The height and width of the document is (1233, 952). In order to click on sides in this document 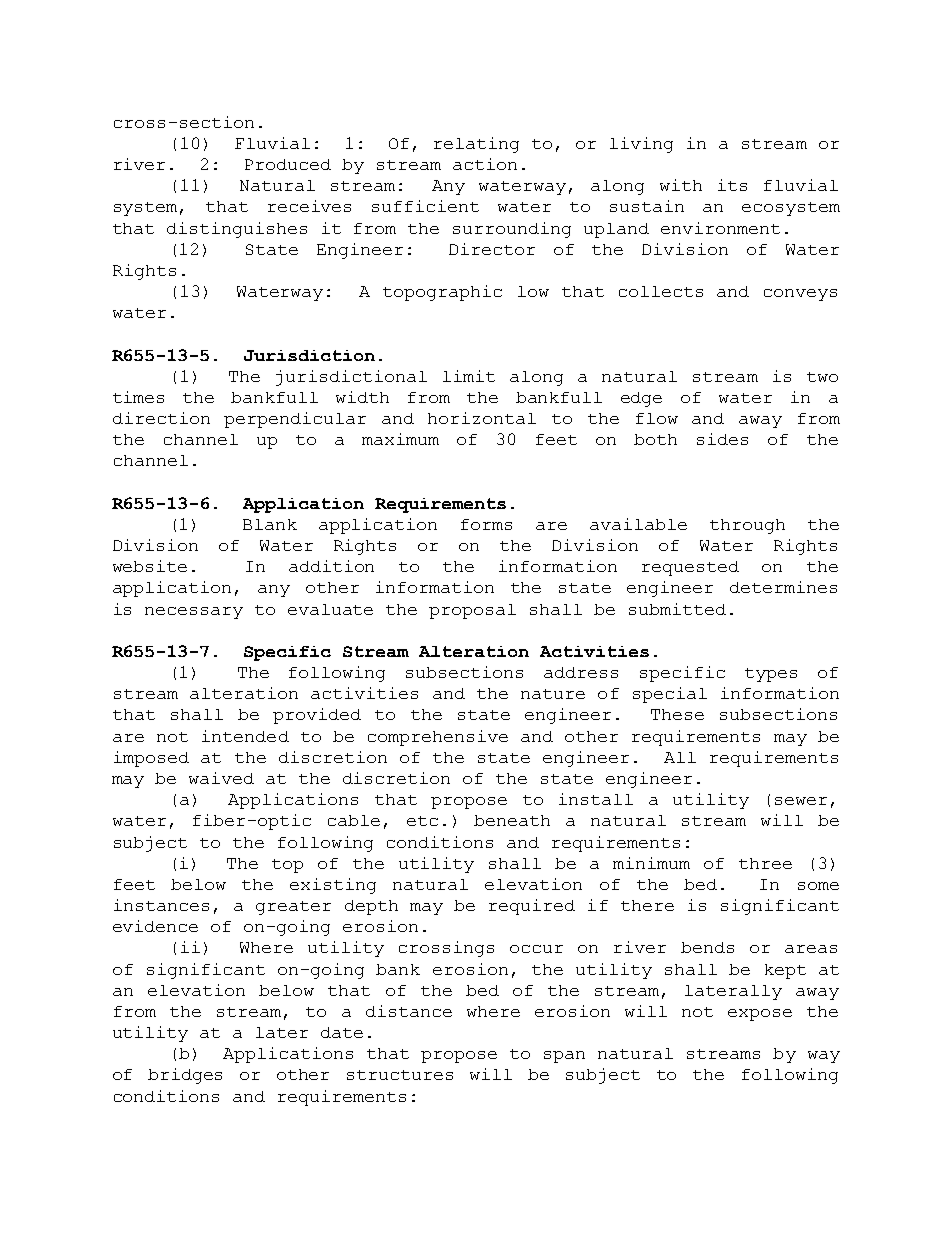, I will do `click(722, 439)`.
